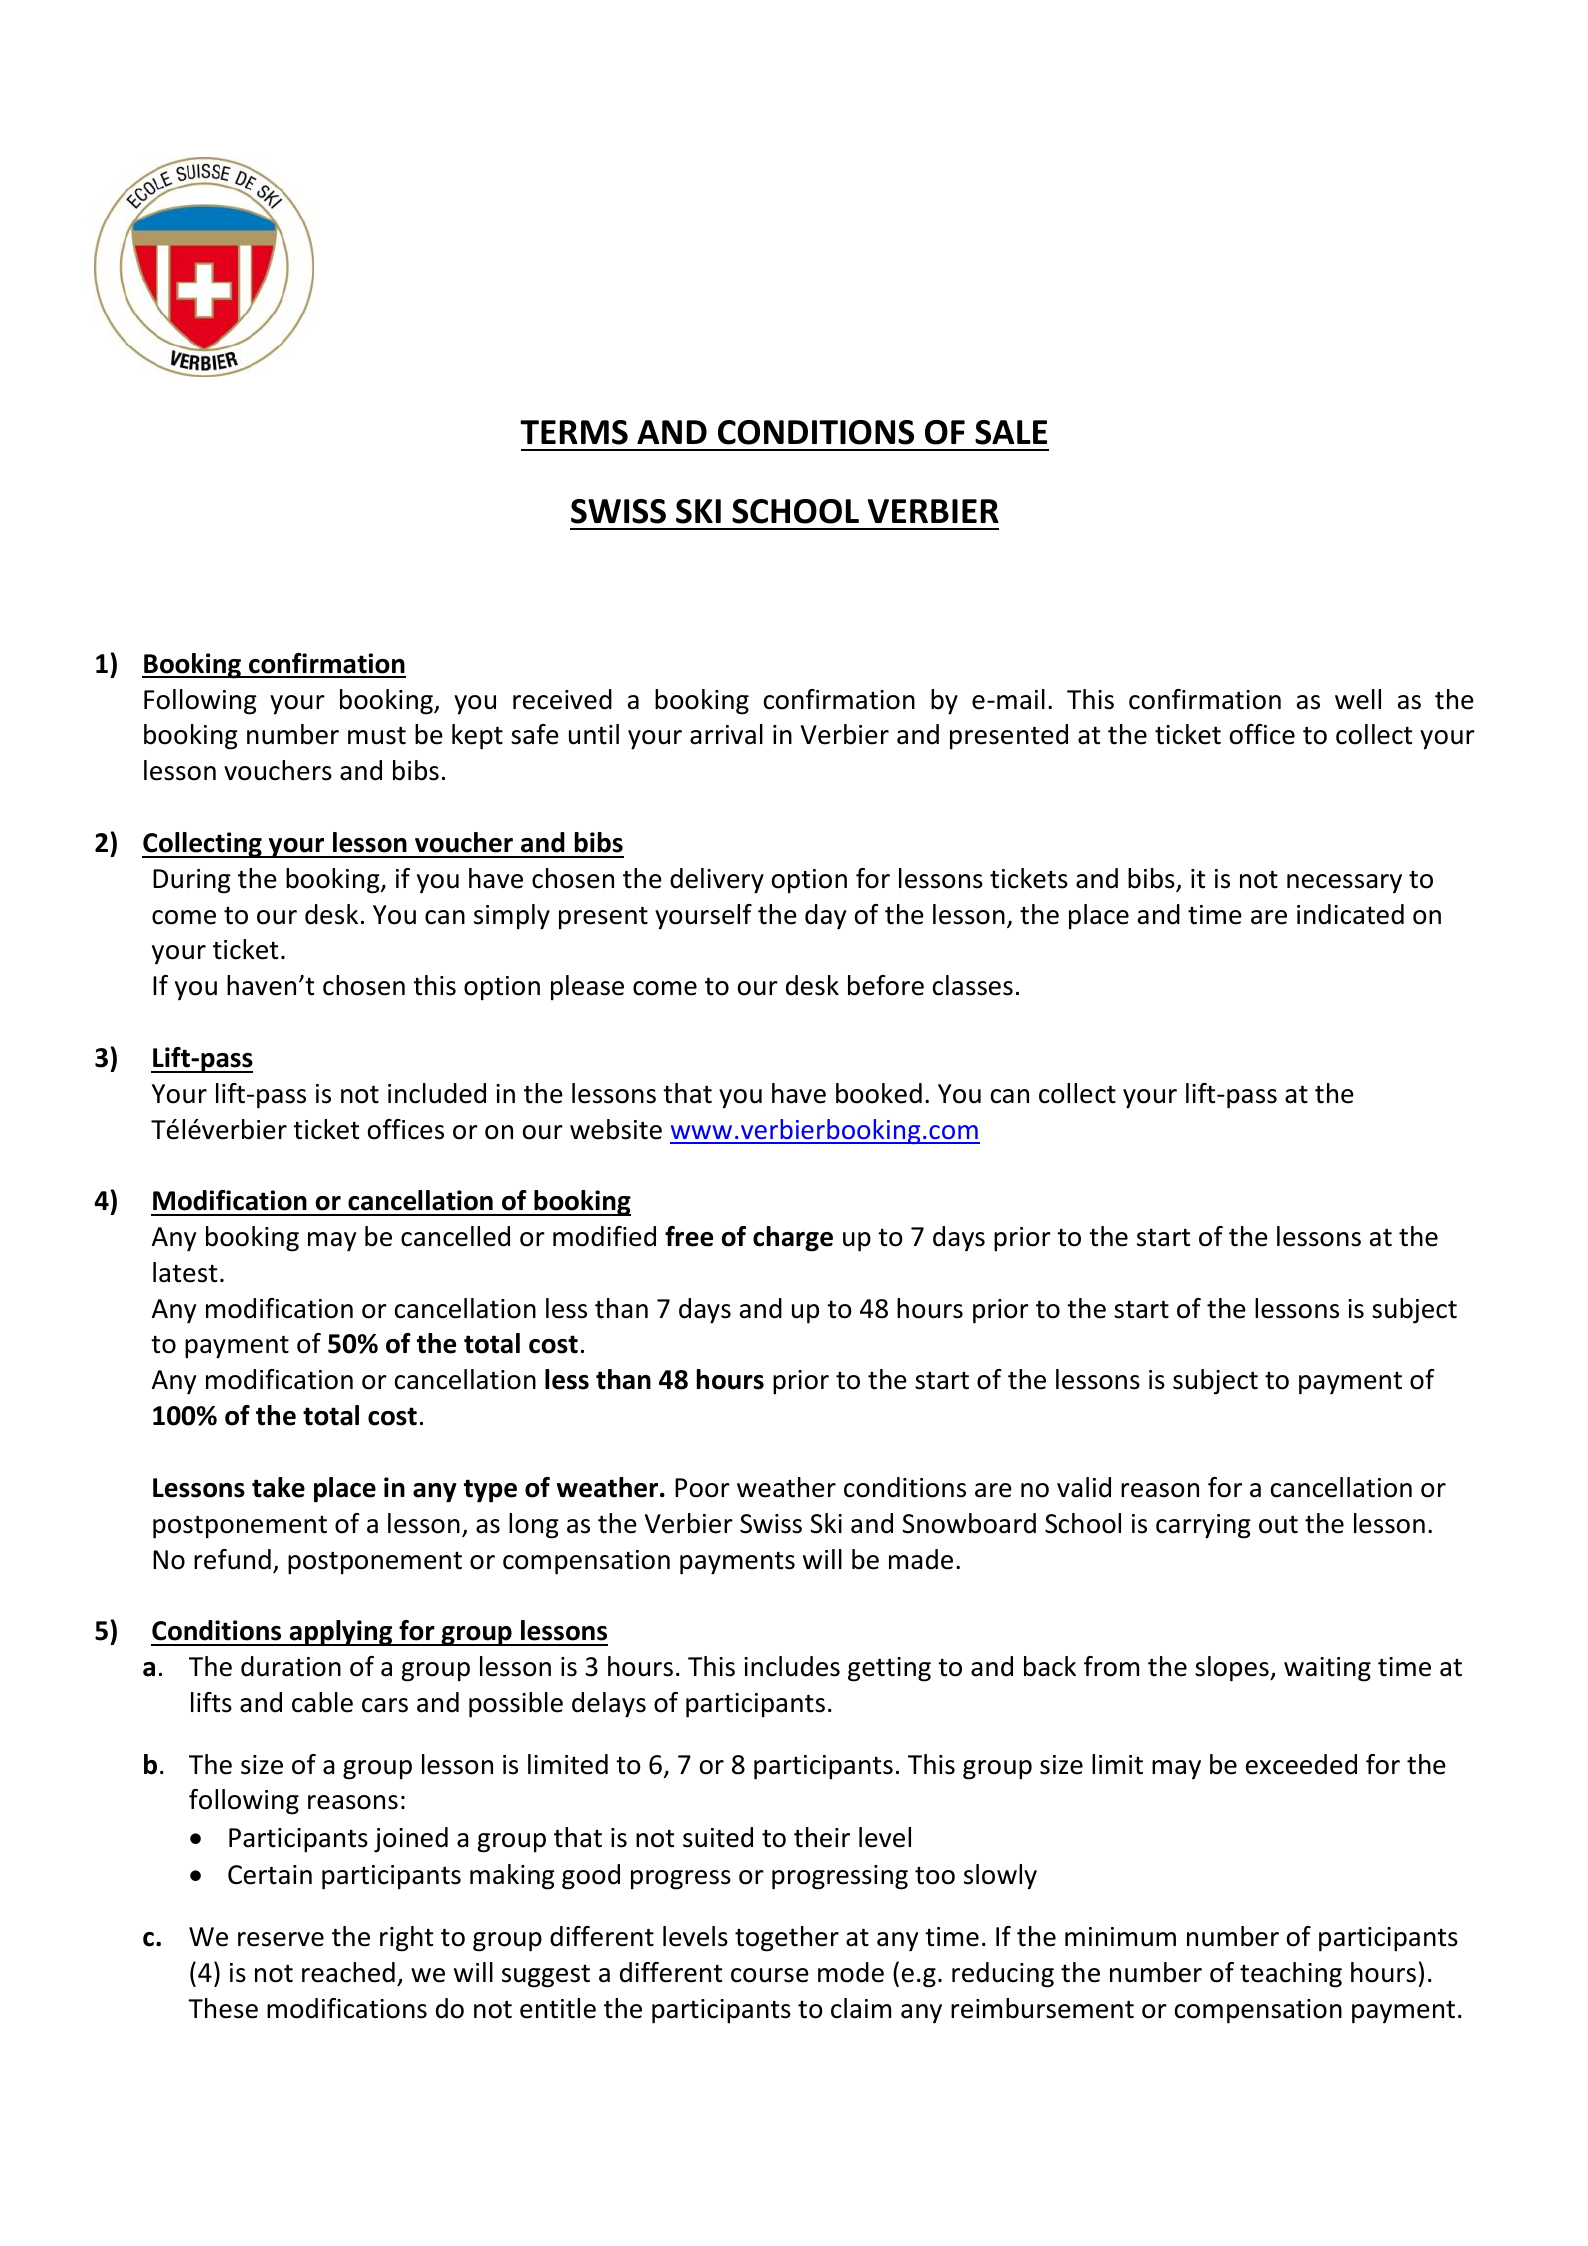 This screenshot has height=2246, width=1588. I want to click on charge, so click(793, 1239).
